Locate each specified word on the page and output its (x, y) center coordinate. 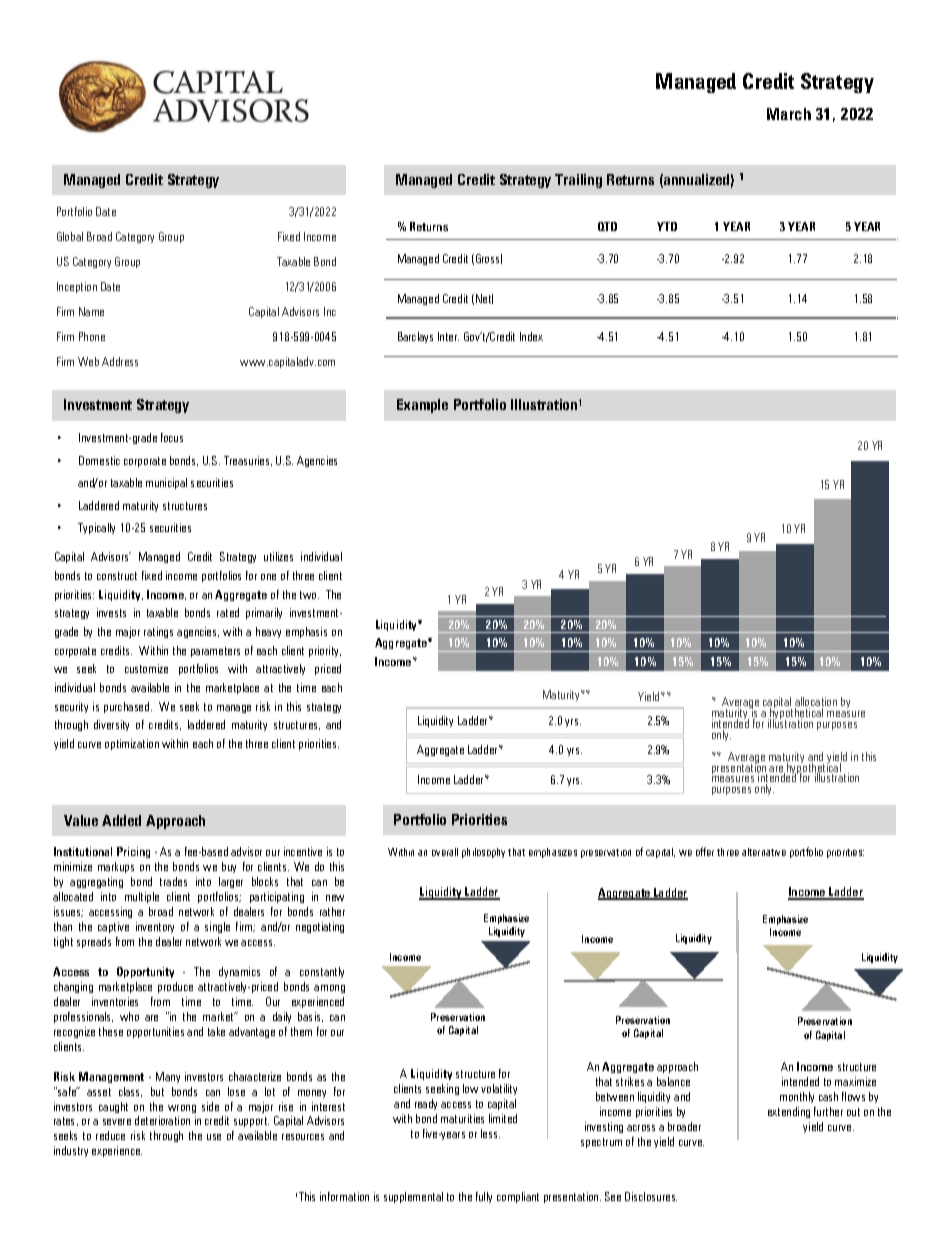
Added (121, 820)
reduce (110, 1135)
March (789, 114)
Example (422, 406)
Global (70, 236)
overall (445, 852)
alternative (764, 852)
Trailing (578, 181)
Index (531, 336)
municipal (166, 483)
